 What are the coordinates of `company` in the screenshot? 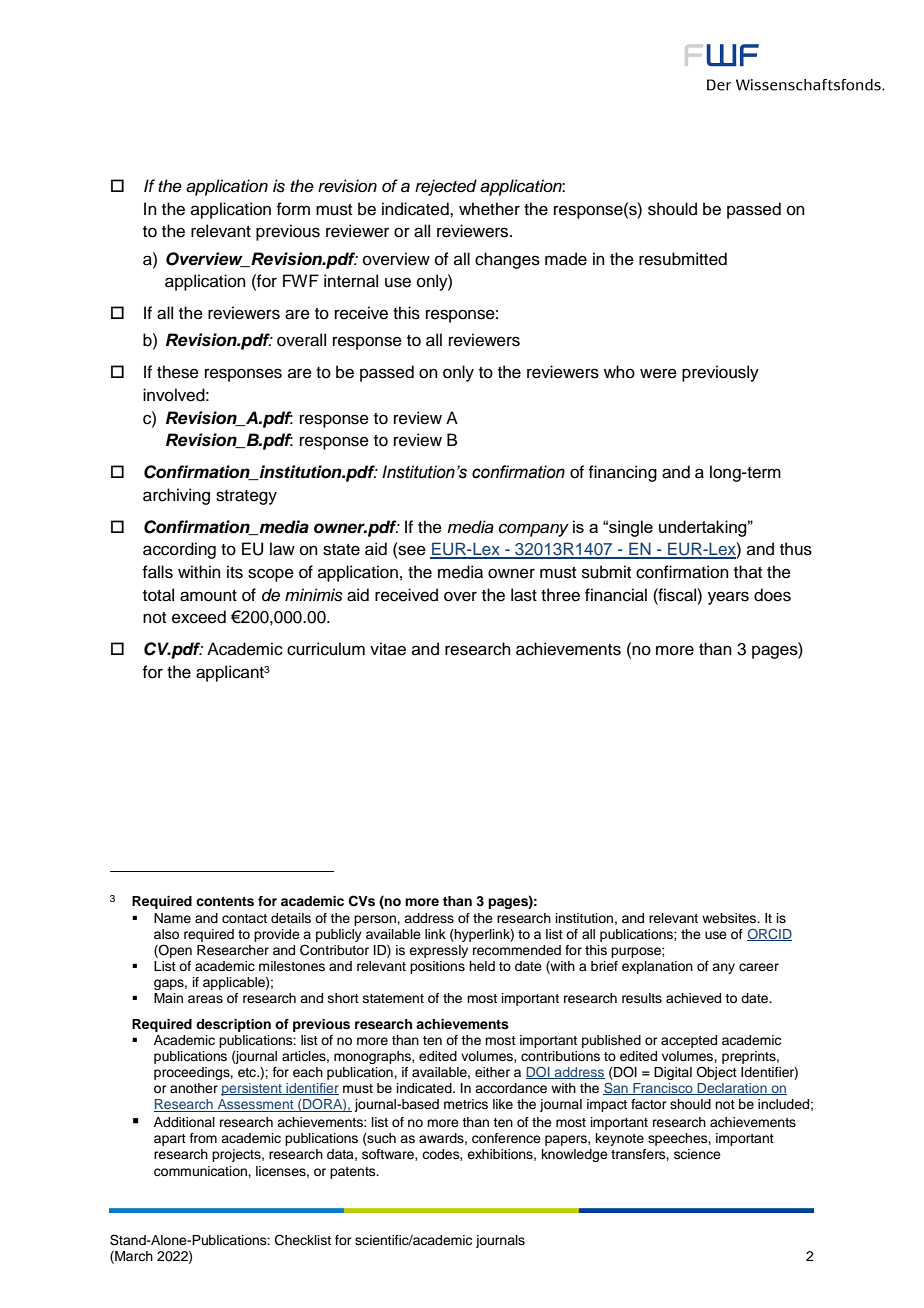 It's located at (534, 530).
